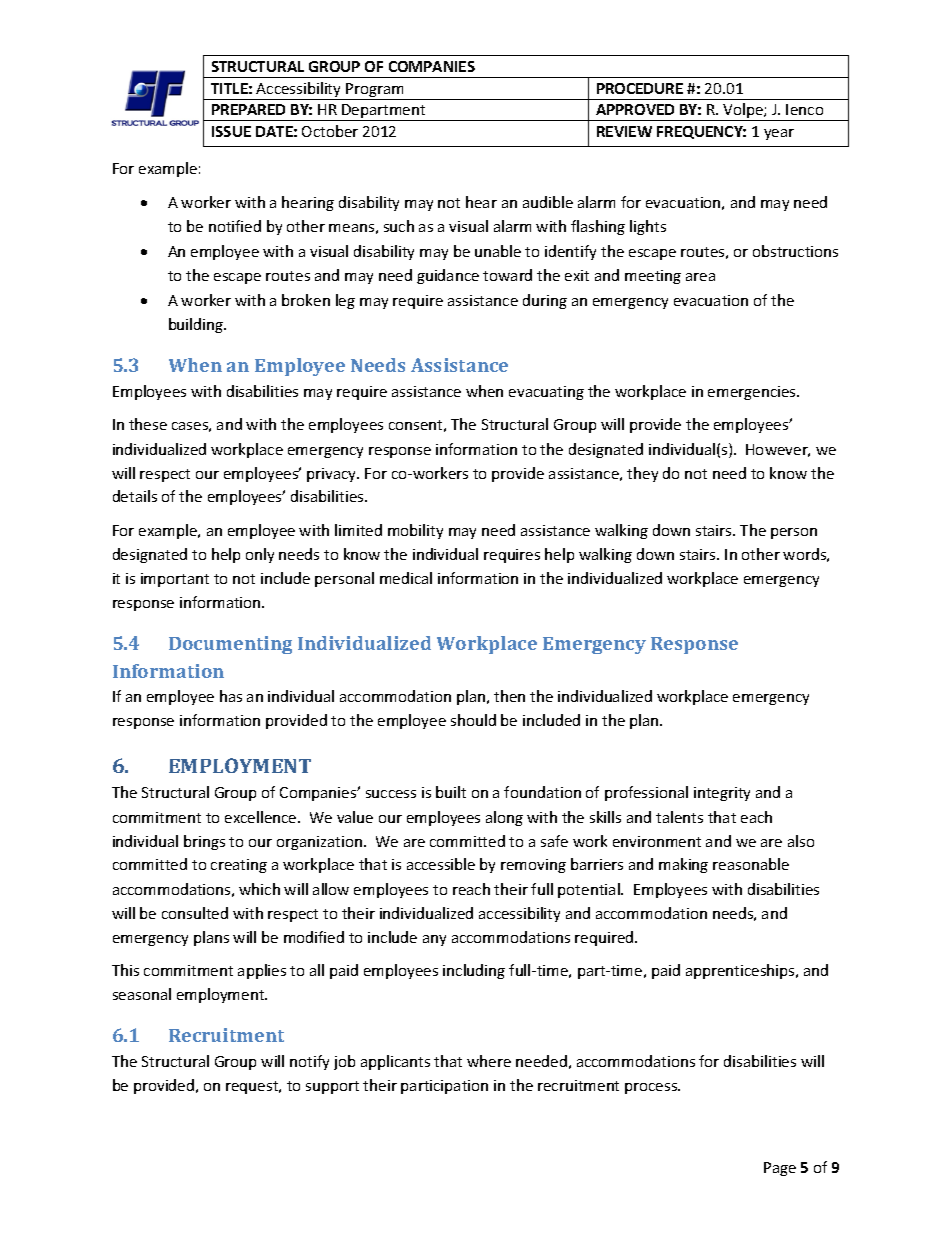  What do you see at coordinates (780, 1169) in the screenshot?
I see `Page` at bounding box center [780, 1169].
